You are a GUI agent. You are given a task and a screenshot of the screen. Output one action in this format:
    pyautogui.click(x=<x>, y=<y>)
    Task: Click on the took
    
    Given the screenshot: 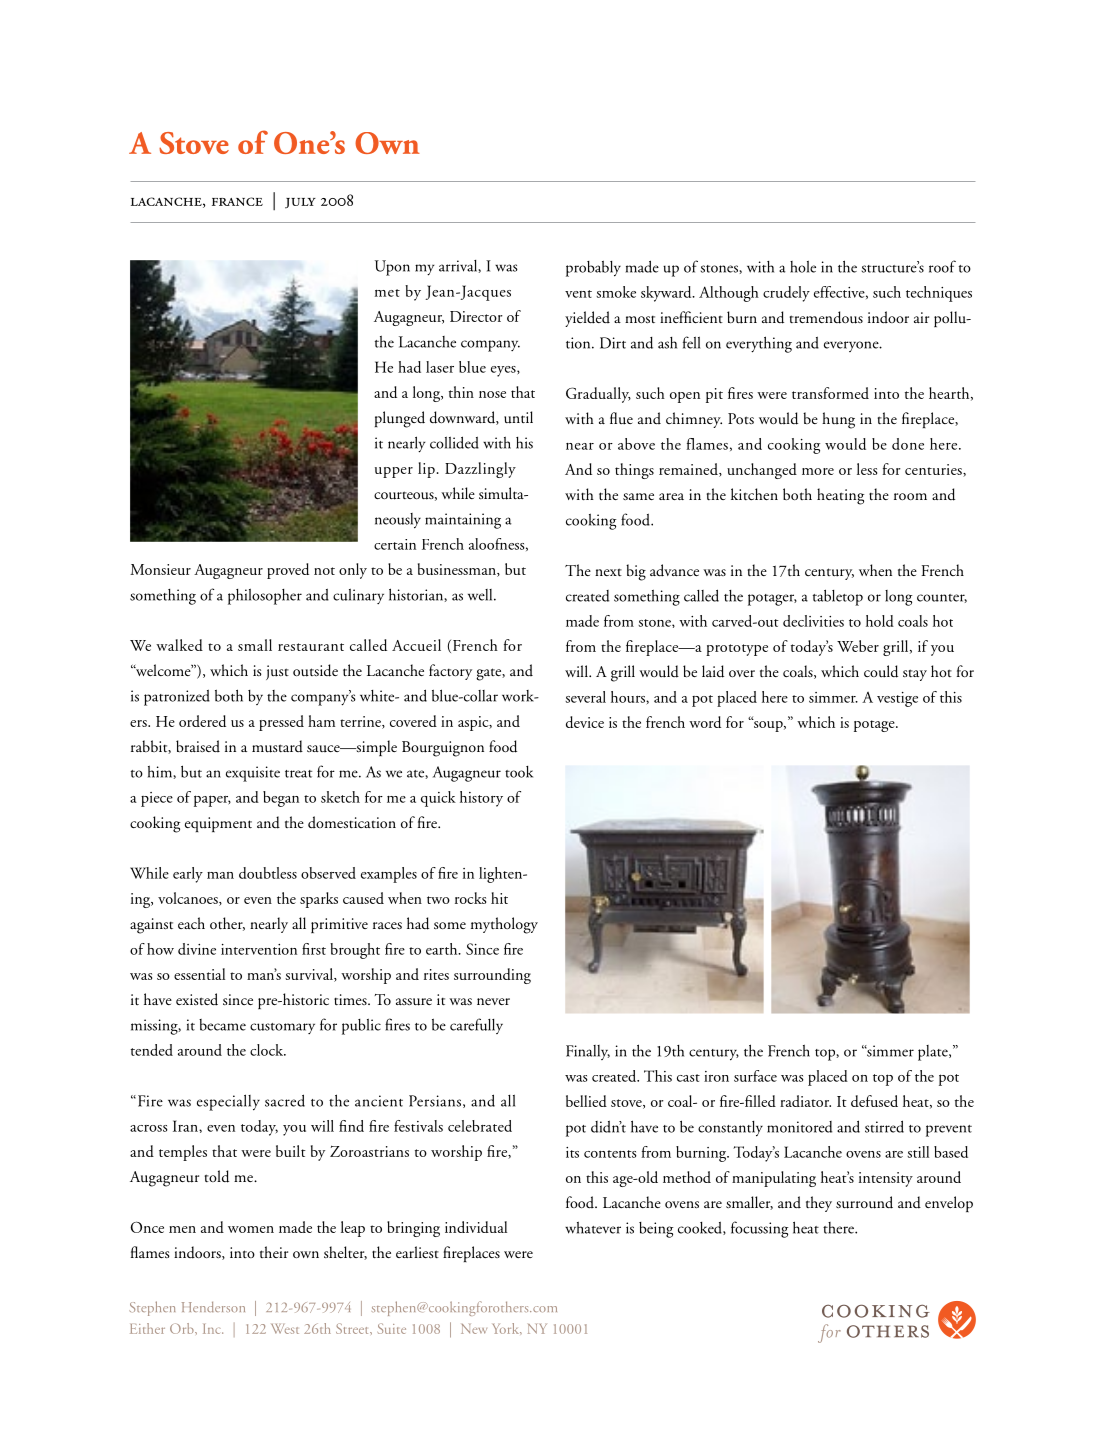 What is the action you would take?
    pyautogui.click(x=519, y=772)
